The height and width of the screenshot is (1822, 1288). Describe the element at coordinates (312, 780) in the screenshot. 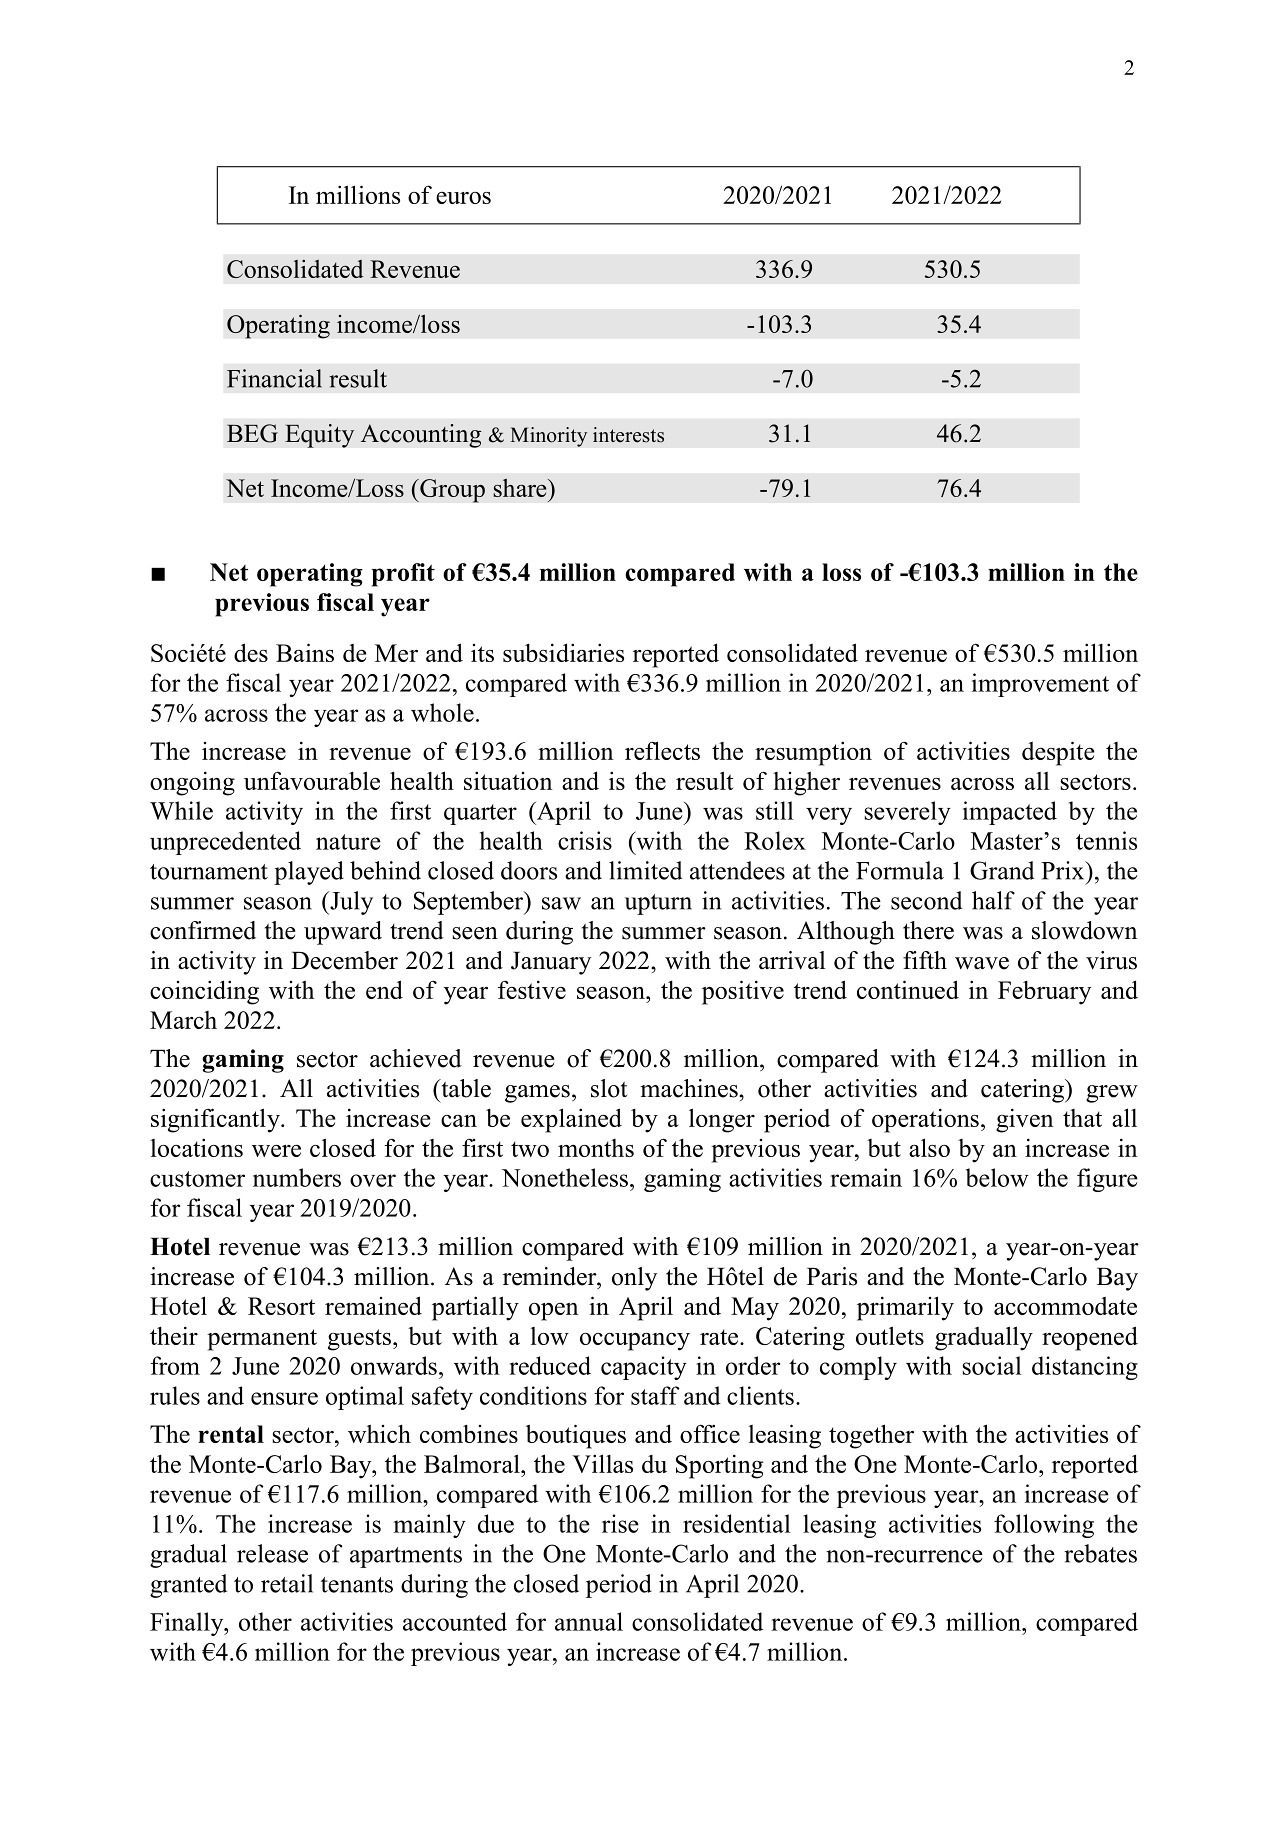

I see `unfavourable` at that location.
